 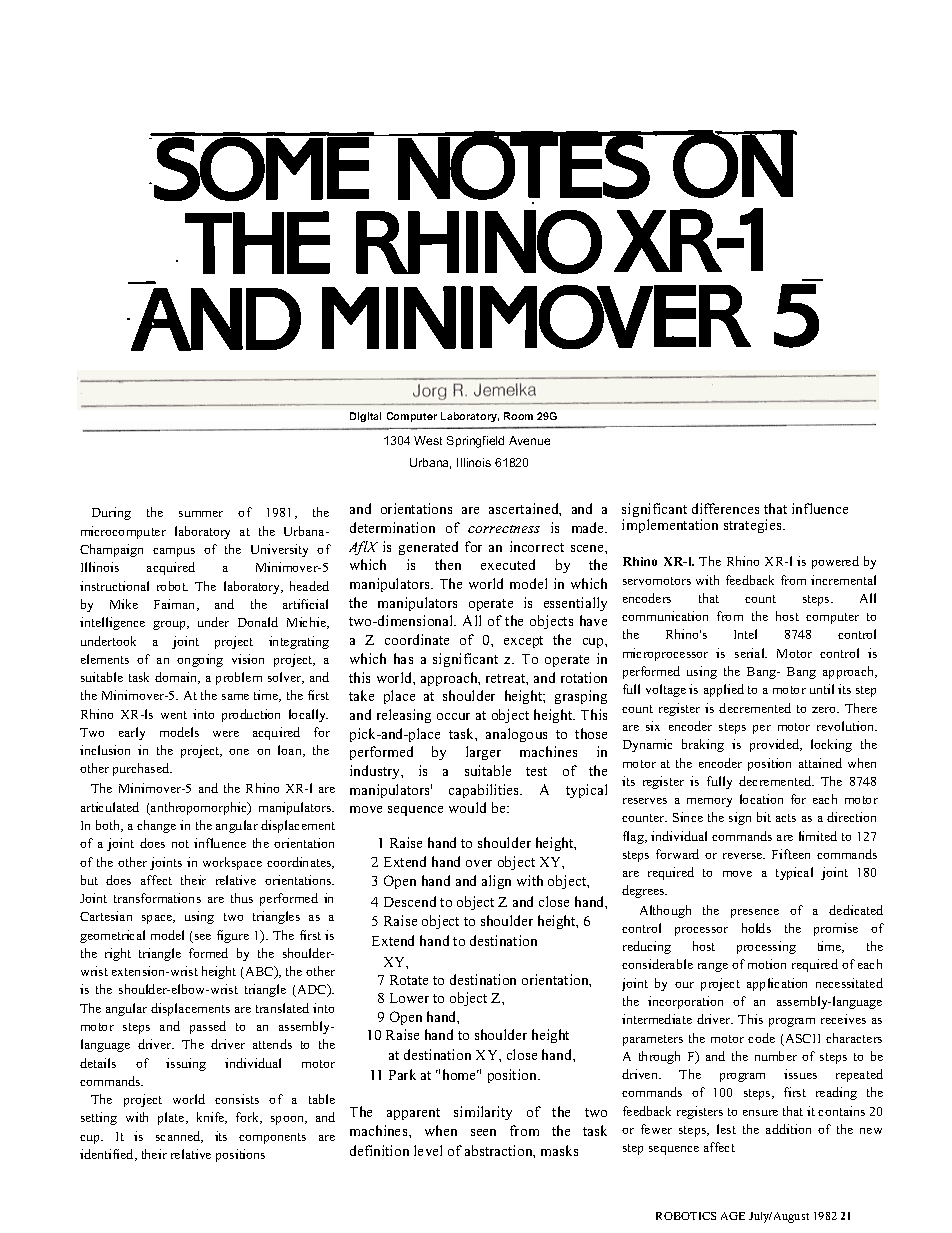 I want to click on capabilities, so click(x=485, y=791).
